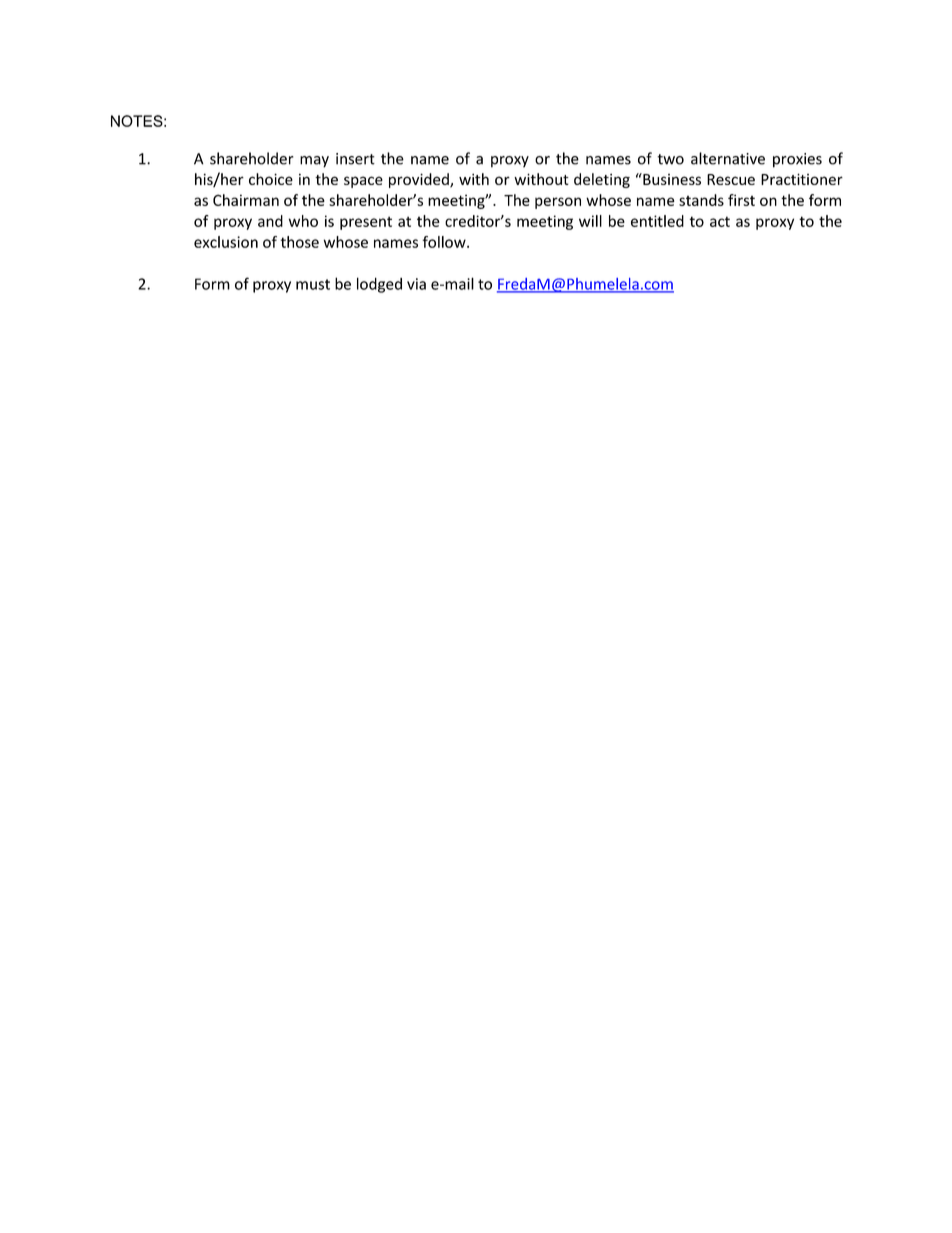 This image has height=1233, width=952. What do you see at coordinates (314, 162) in the image?
I see `may` at bounding box center [314, 162].
